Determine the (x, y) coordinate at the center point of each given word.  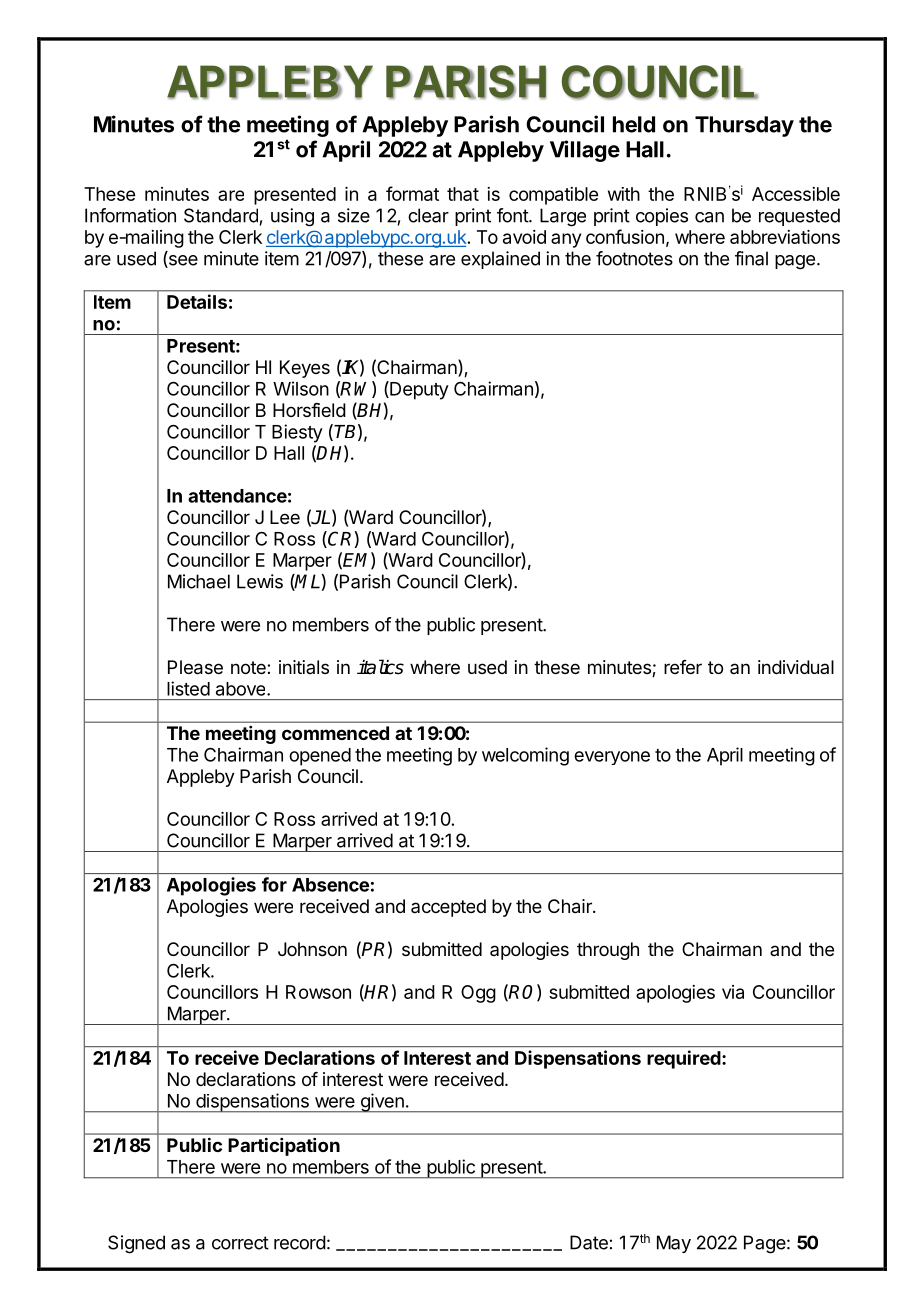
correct (240, 1243)
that (463, 194)
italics (380, 667)
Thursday (744, 126)
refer (683, 667)
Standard (221, 215)
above (242, 689)
